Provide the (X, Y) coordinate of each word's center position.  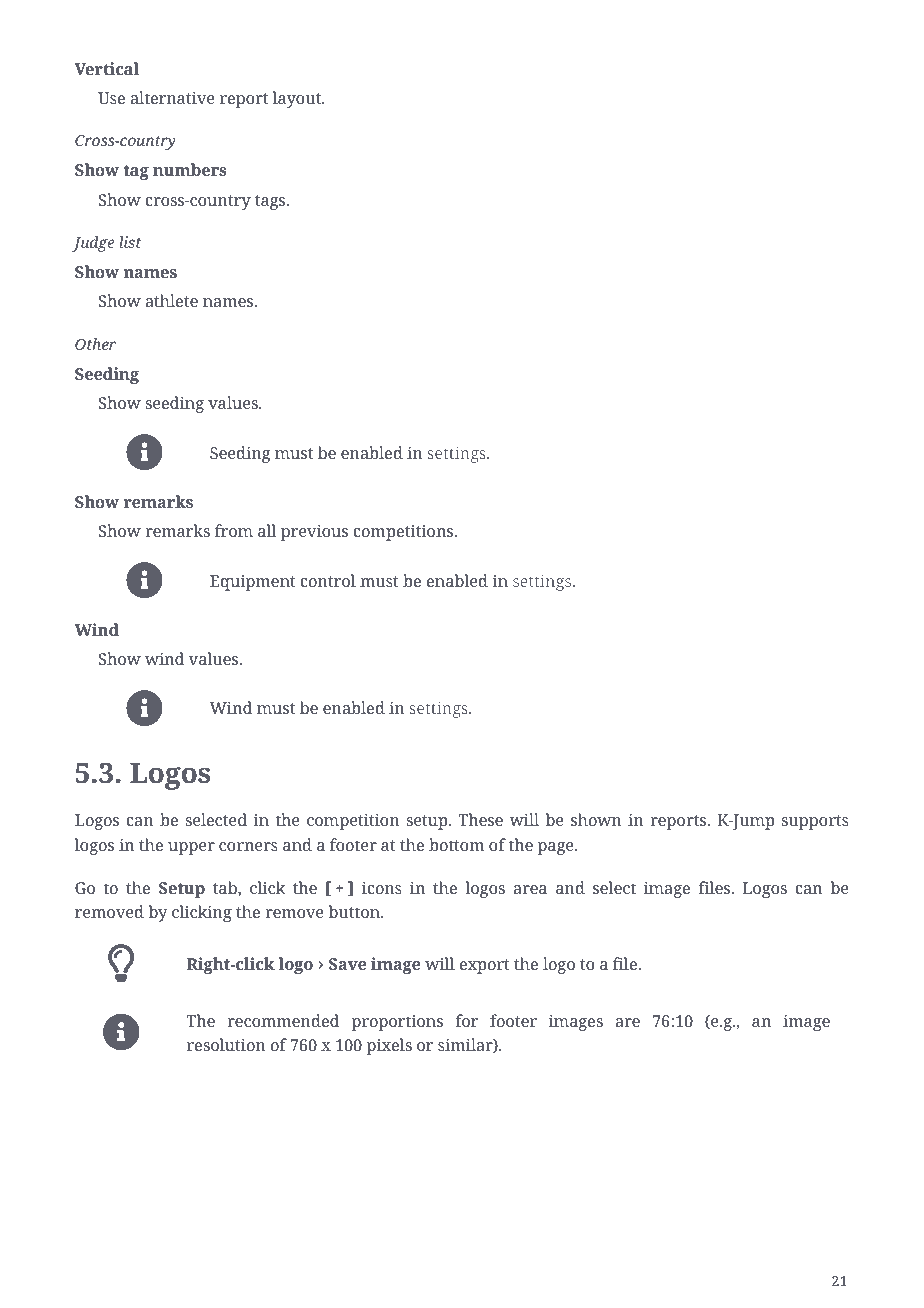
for (467, 1020)
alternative (172, 97)
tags (271, 202)
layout (298, 99)
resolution (226, 1044)
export (485, 966)
